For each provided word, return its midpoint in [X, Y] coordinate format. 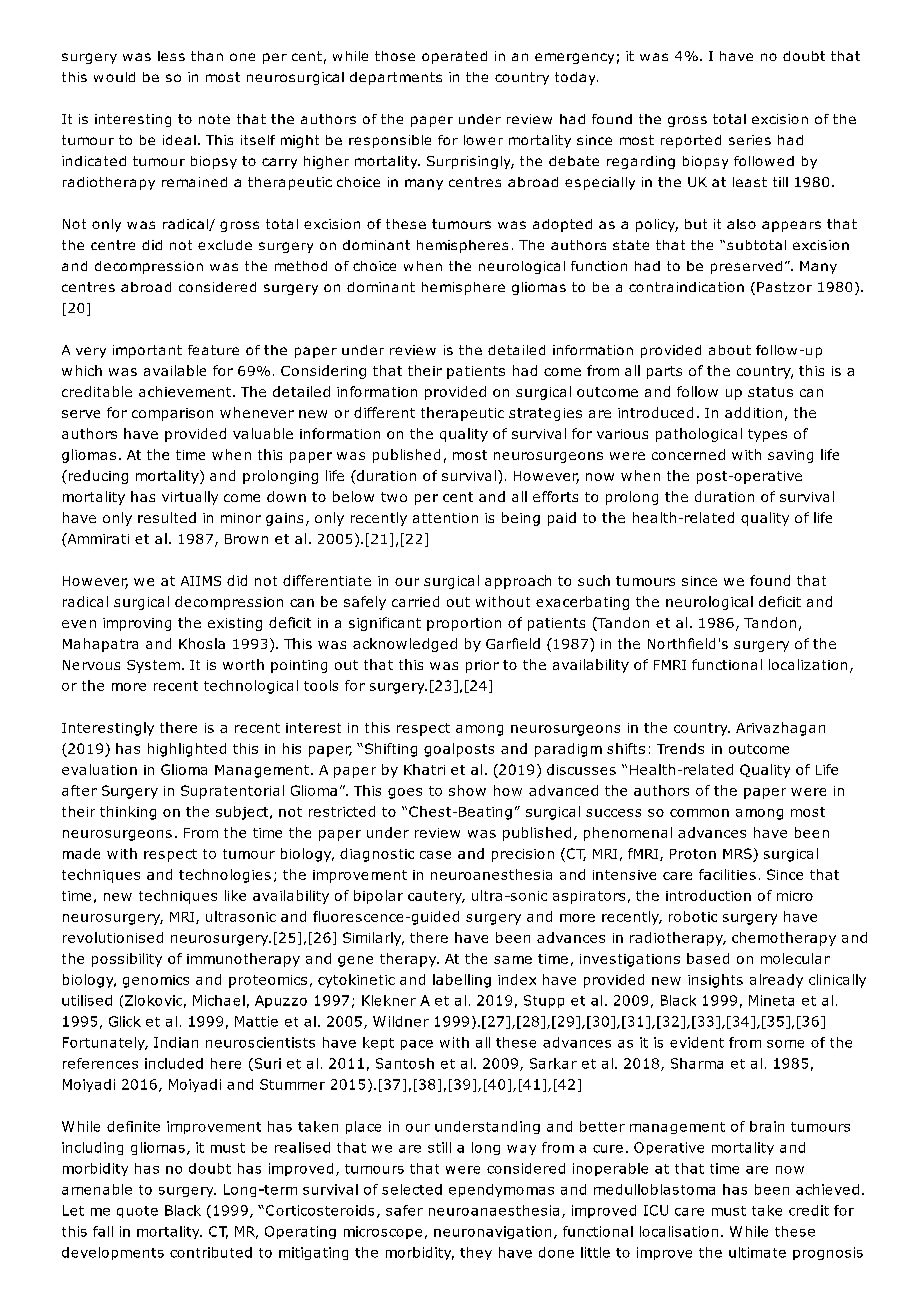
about [730, 350]
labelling [462, 981]
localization [808, 664]
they [476, 1253]
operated [454, 57]
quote [137, 1212]
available [175, 370]
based [708, 958]
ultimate [757, 1252]
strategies [545, 414]
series [750, 140]
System [153, 666]
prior [482, 666]
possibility [127, 960]
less [171, 56]
